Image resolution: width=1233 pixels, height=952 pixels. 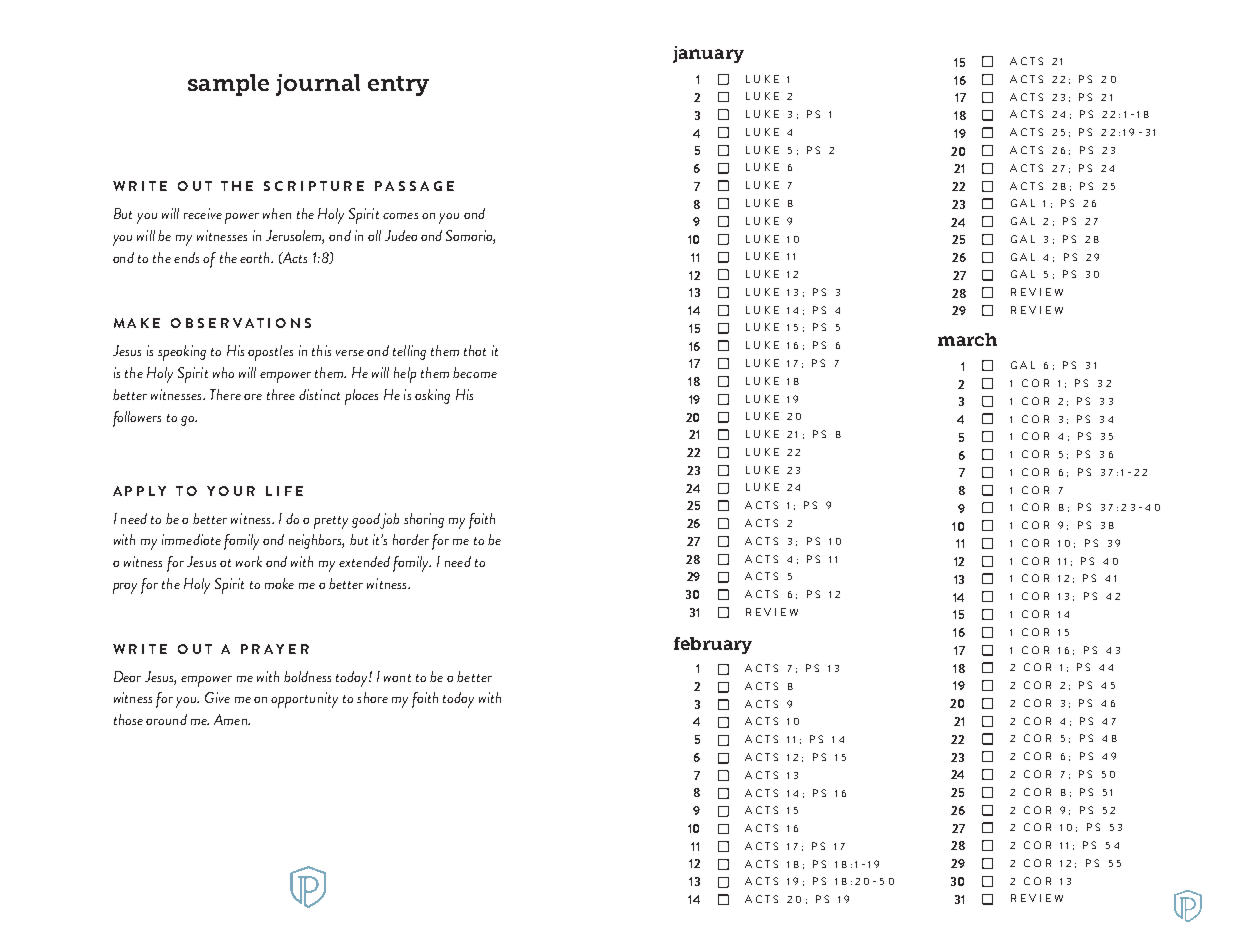 I want to click on Judea, so click(x=401, y=235).
